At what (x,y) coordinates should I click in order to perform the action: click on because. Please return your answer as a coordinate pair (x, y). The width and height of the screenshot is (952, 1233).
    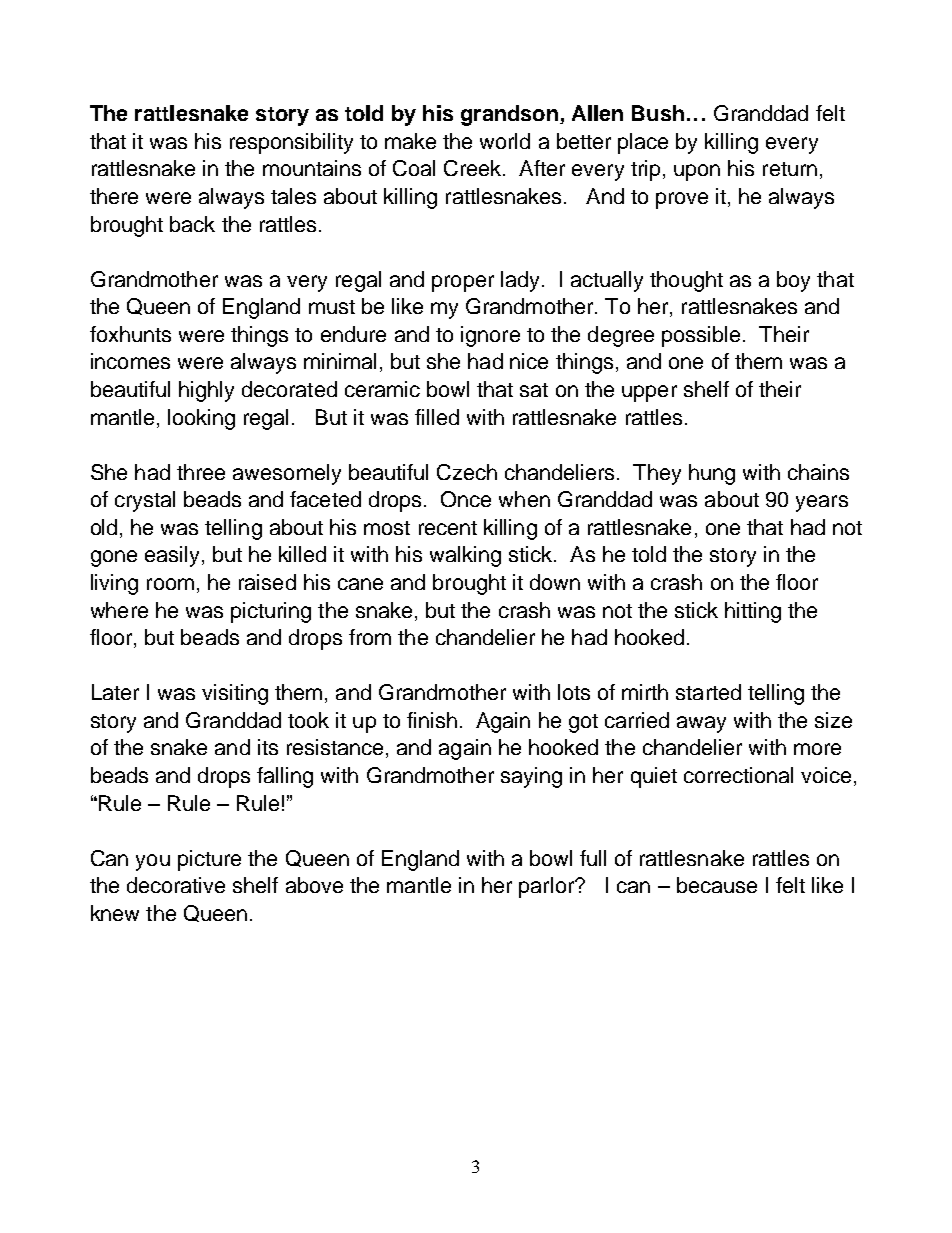
    Looking at the image, I should click on (717, 885).
